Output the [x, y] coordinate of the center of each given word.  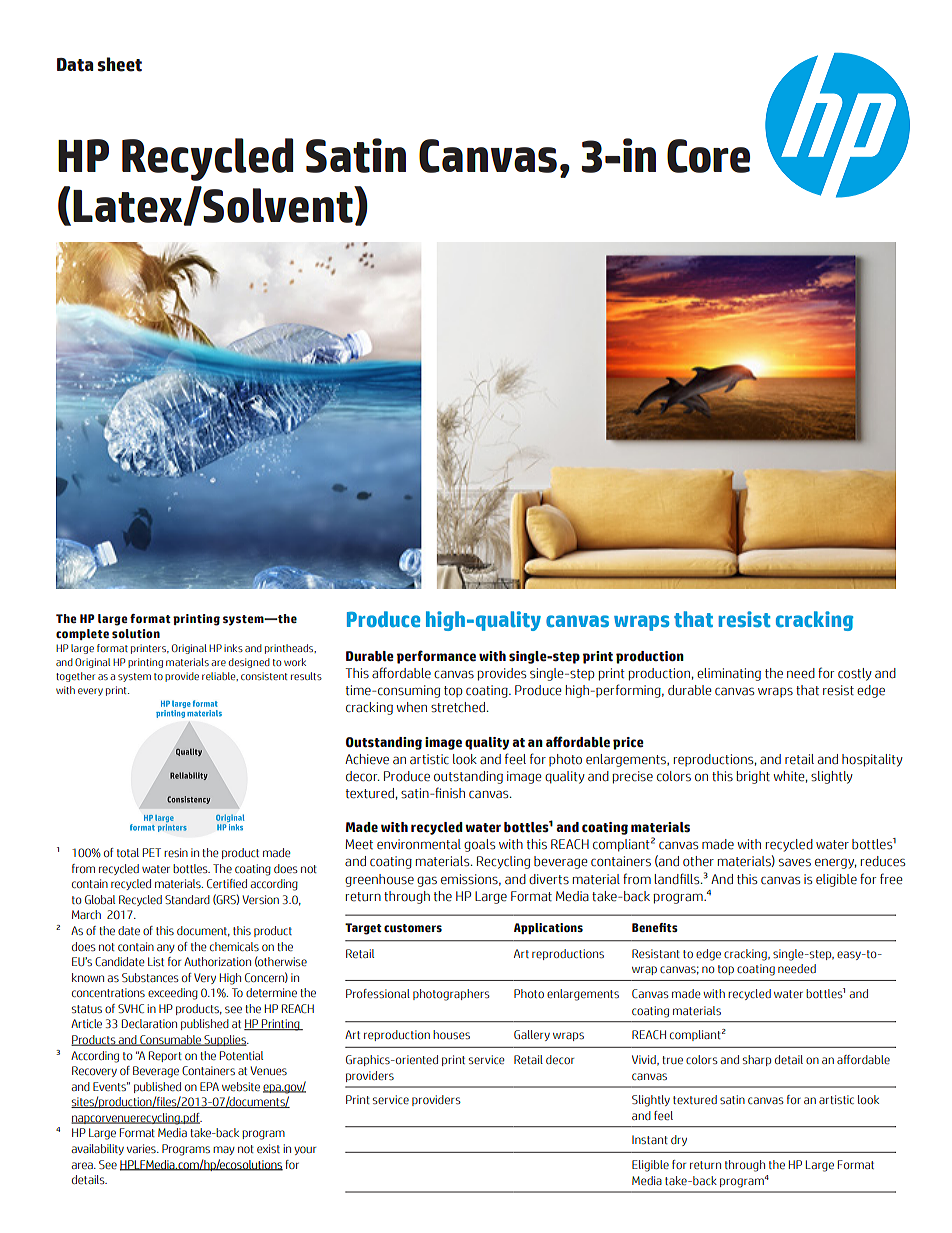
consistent [264, 676]
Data [75, 65]
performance [436, 657]
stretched [458, 707]
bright [753, 777]
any [166, 948]
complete [82, 634]
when [412, 707]
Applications [548, 928]
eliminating [729, 674]
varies [142, 1148]
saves [795, 862]
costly [855, 674]
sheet [120, 64]
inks [233, 648]
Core [708, 156]
